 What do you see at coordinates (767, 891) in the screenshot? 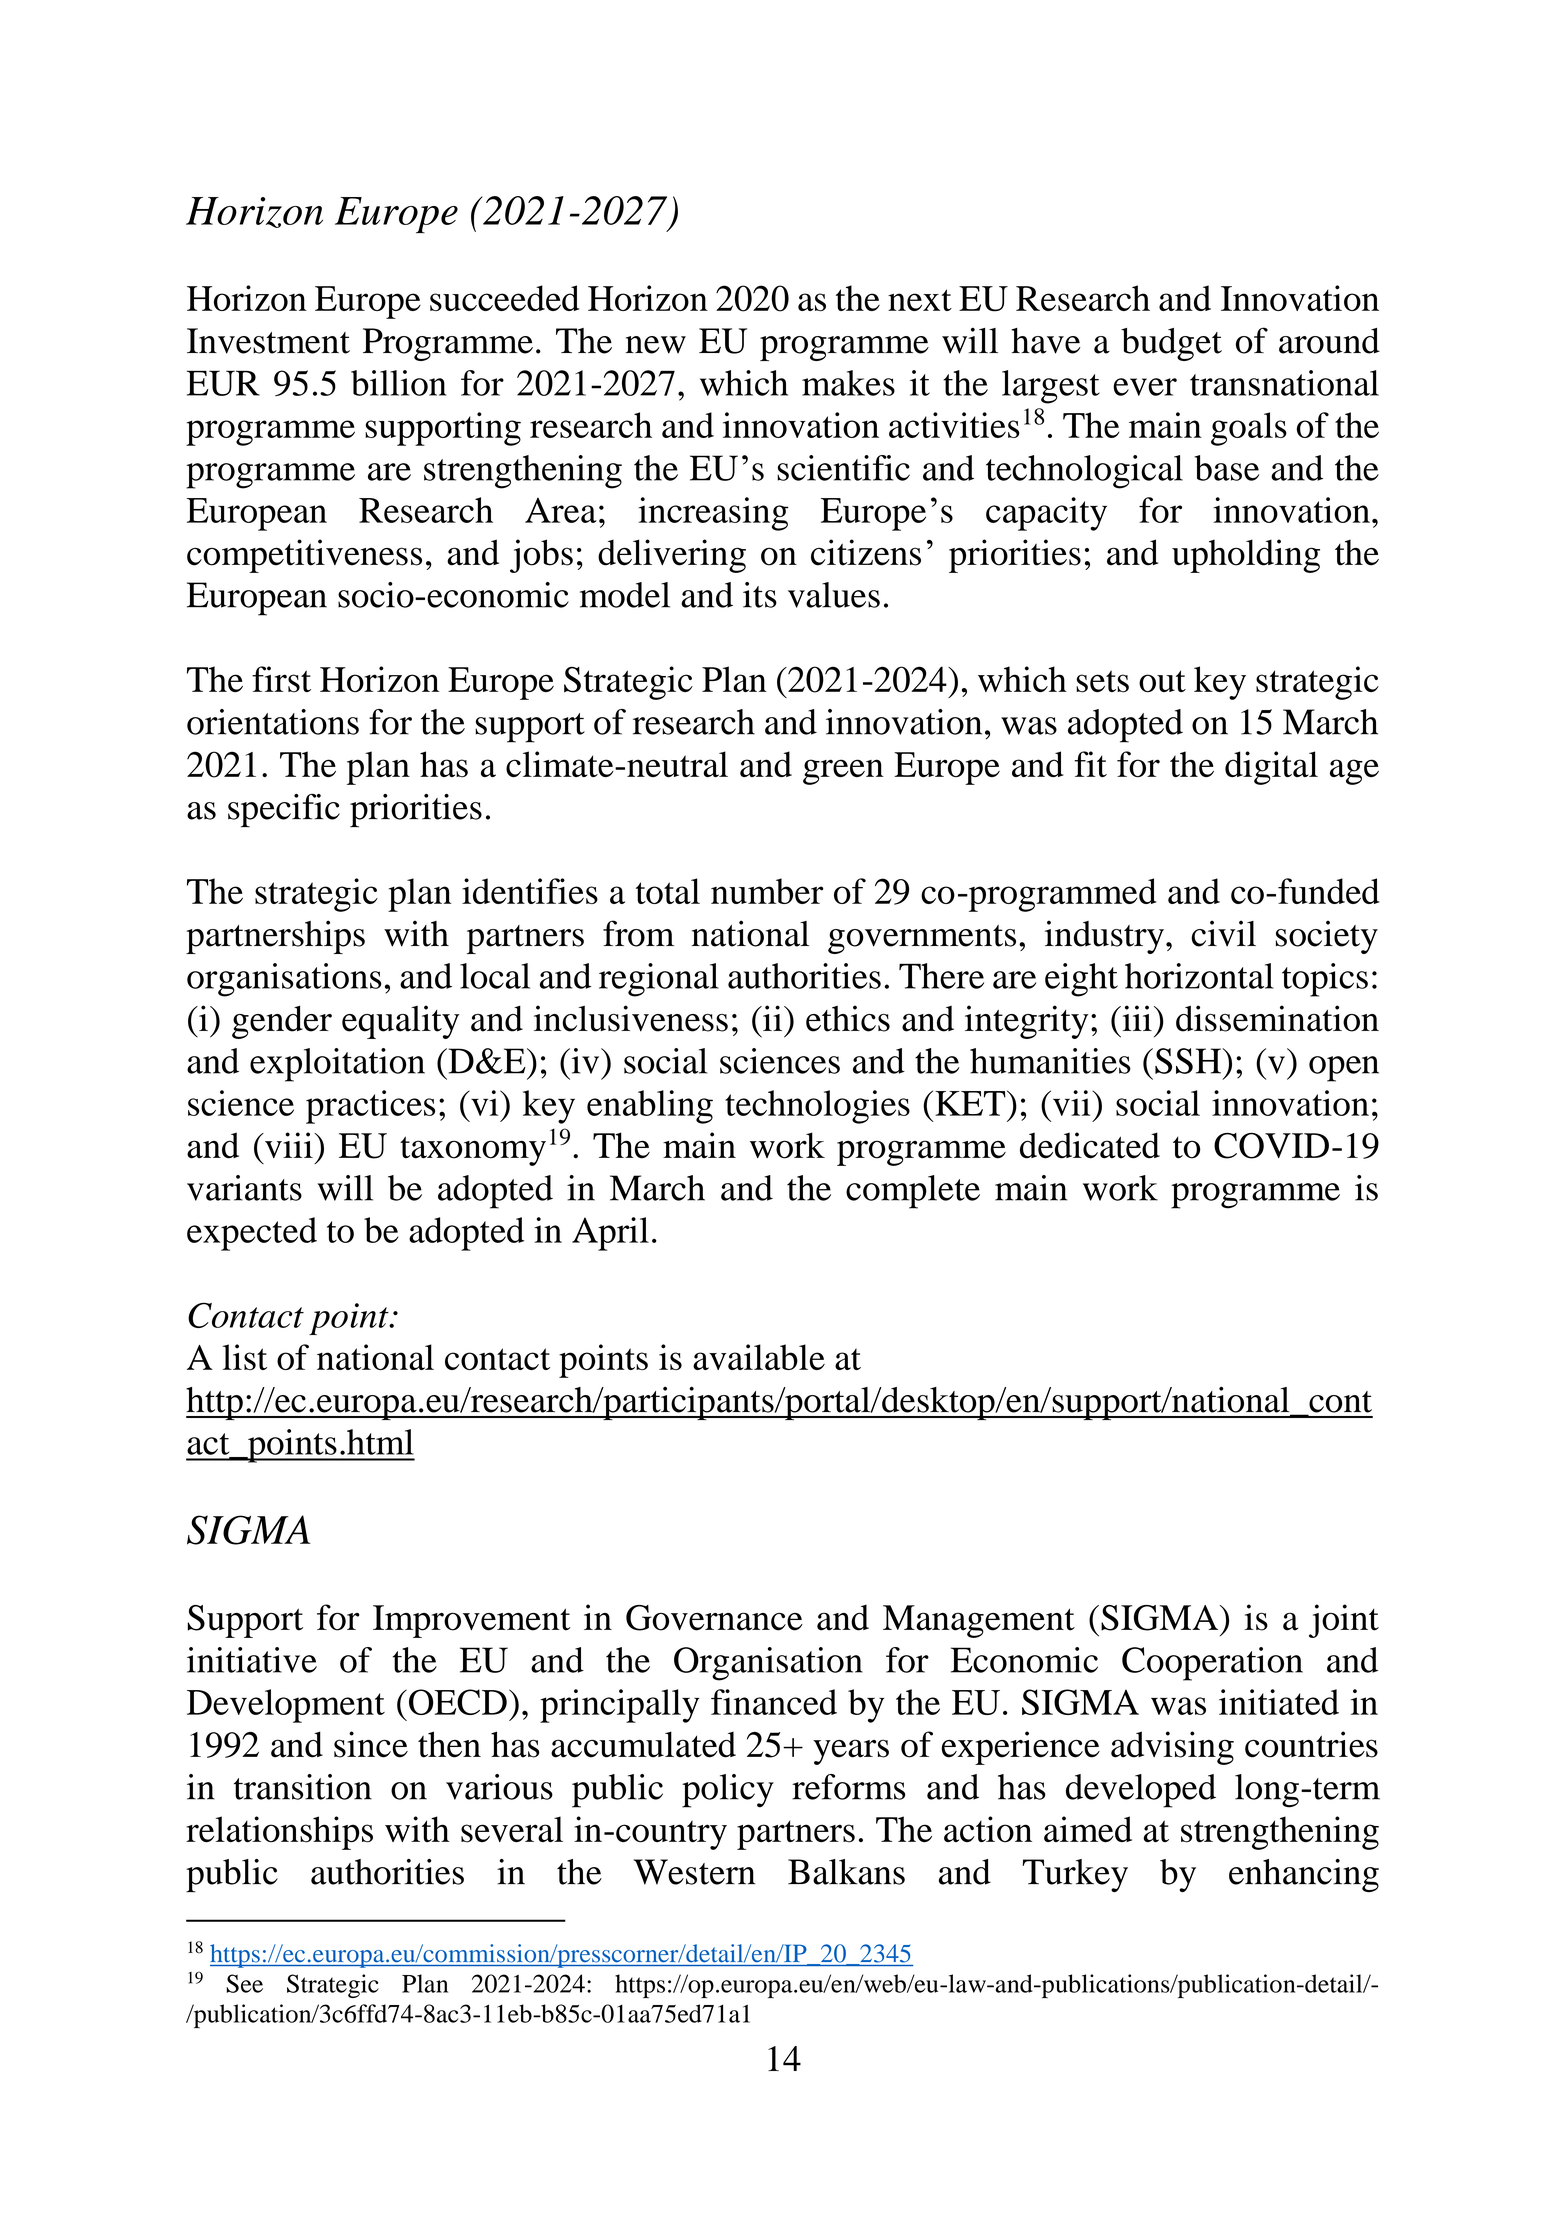
I see `number` at bounding box center [767, 891].
